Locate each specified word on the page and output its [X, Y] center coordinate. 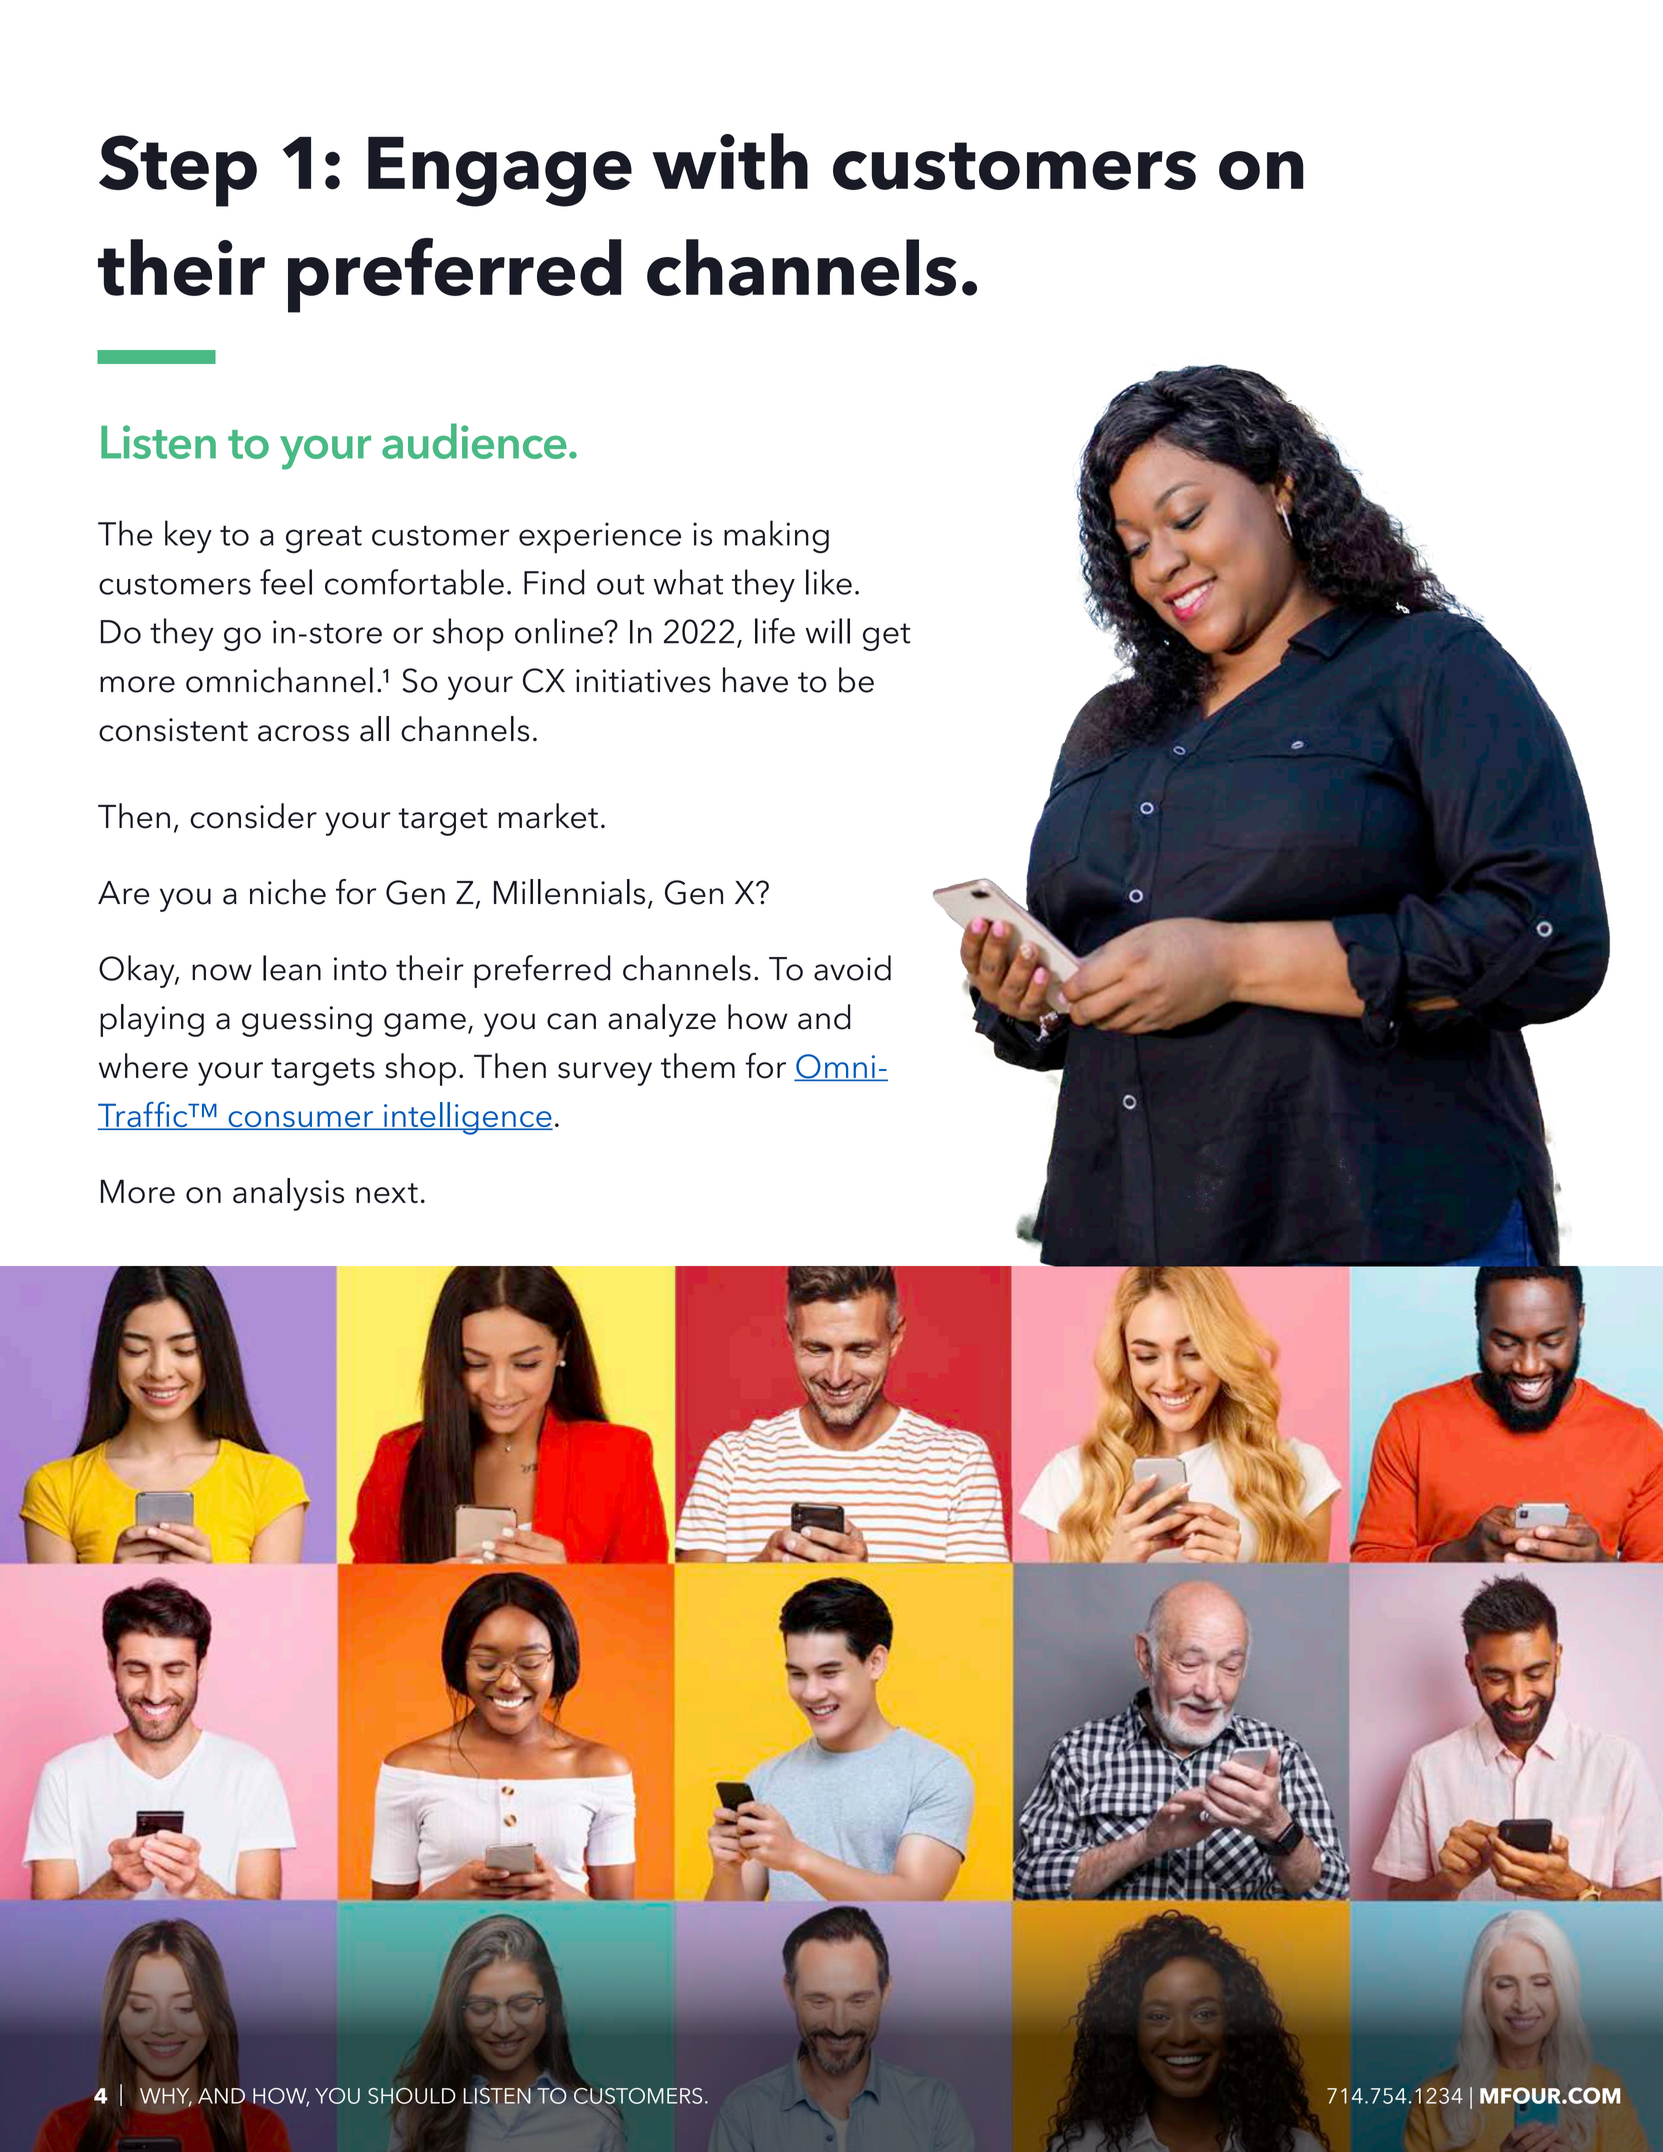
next [387, 1193]
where [143, 1066]
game [425, 1025]
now [222, 972]
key [188, 536]
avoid [852, 968]
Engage [500, 172]
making [776, 536]
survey [605, 1074]
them [698, 1066]
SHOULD [411, 2095]
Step [178, 171]
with [730, 161]
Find [554, 582]
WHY [166, 2097]
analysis [288, 1194]
